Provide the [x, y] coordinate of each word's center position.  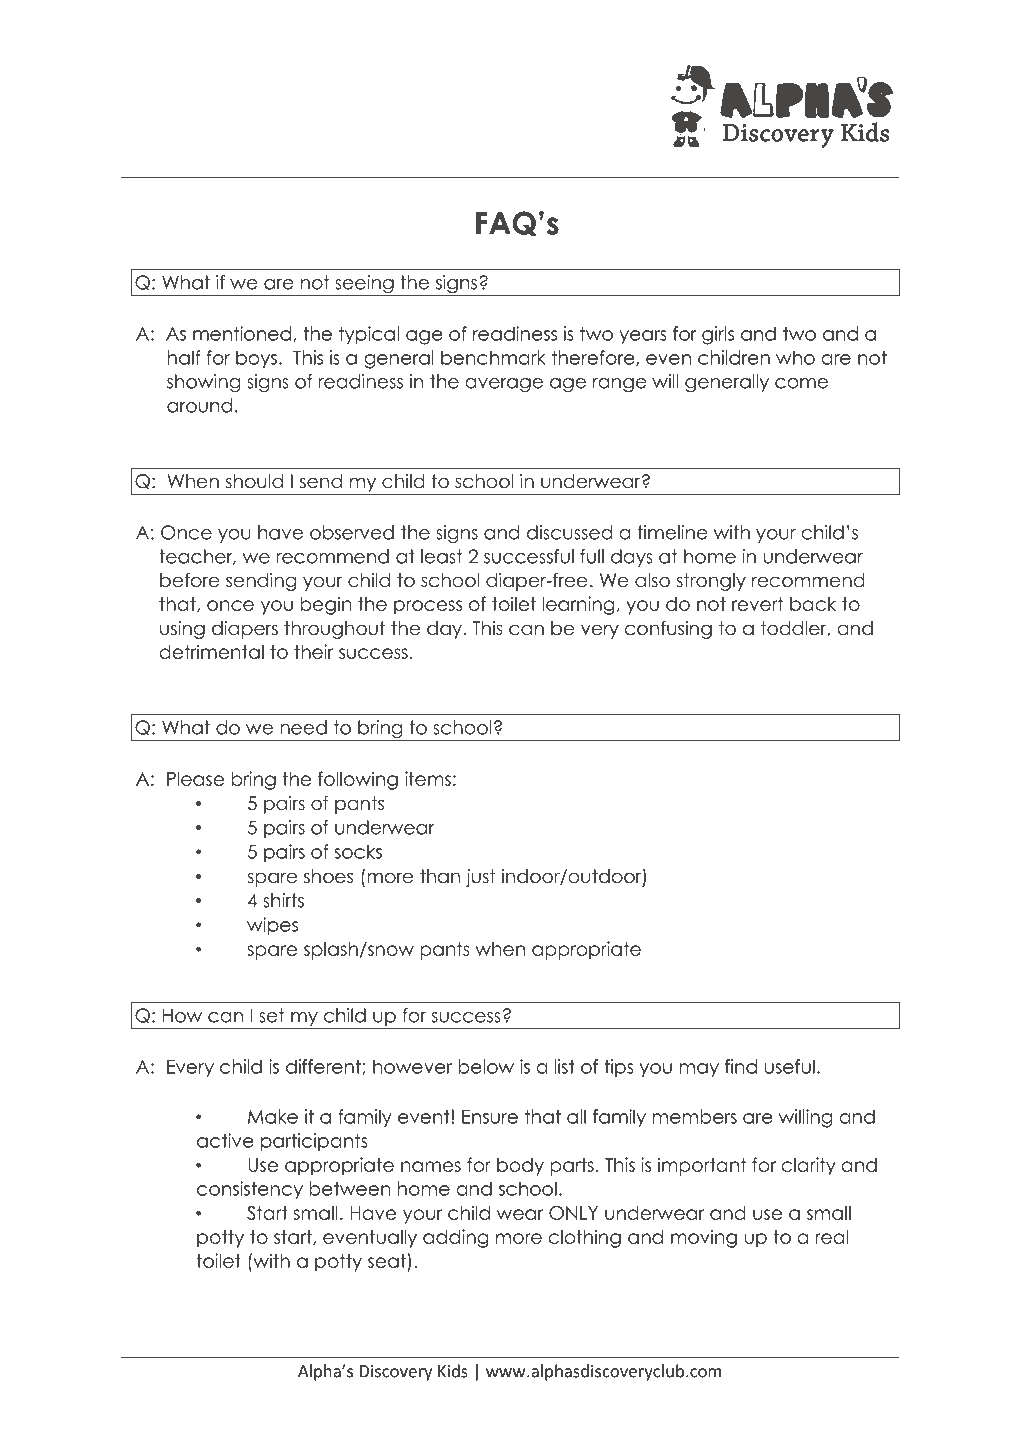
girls [718, 335]
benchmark [493, 357]
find [741, 1066]
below [486, 1066]
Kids [453, 1371]
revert [757, 604]
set [271, 1015]
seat [387, 1261]
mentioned [242, 333]
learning [578, 605]
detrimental [211, 651]
